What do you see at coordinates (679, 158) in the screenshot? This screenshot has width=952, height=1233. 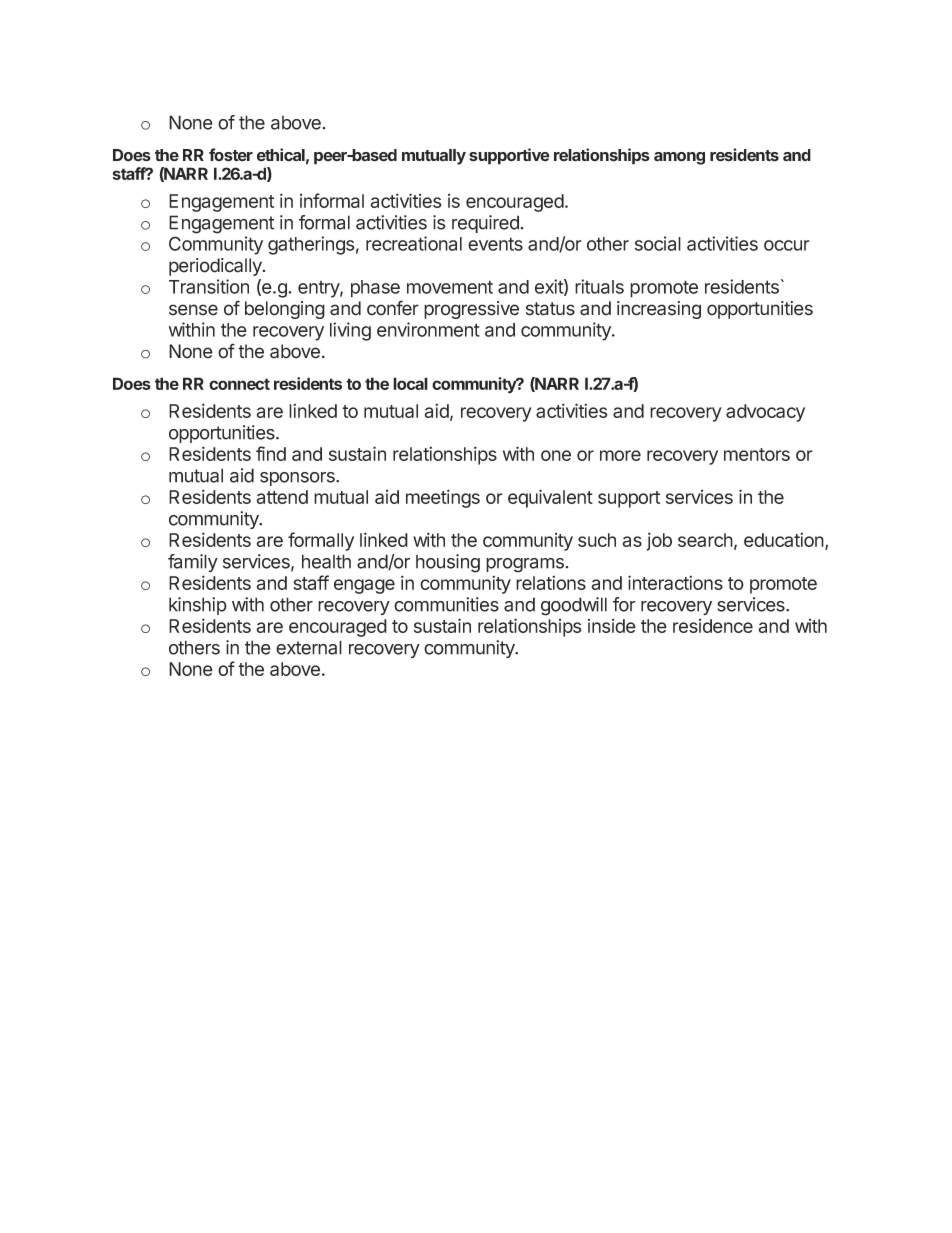 I see `among` at bounding box center [679, 158].
